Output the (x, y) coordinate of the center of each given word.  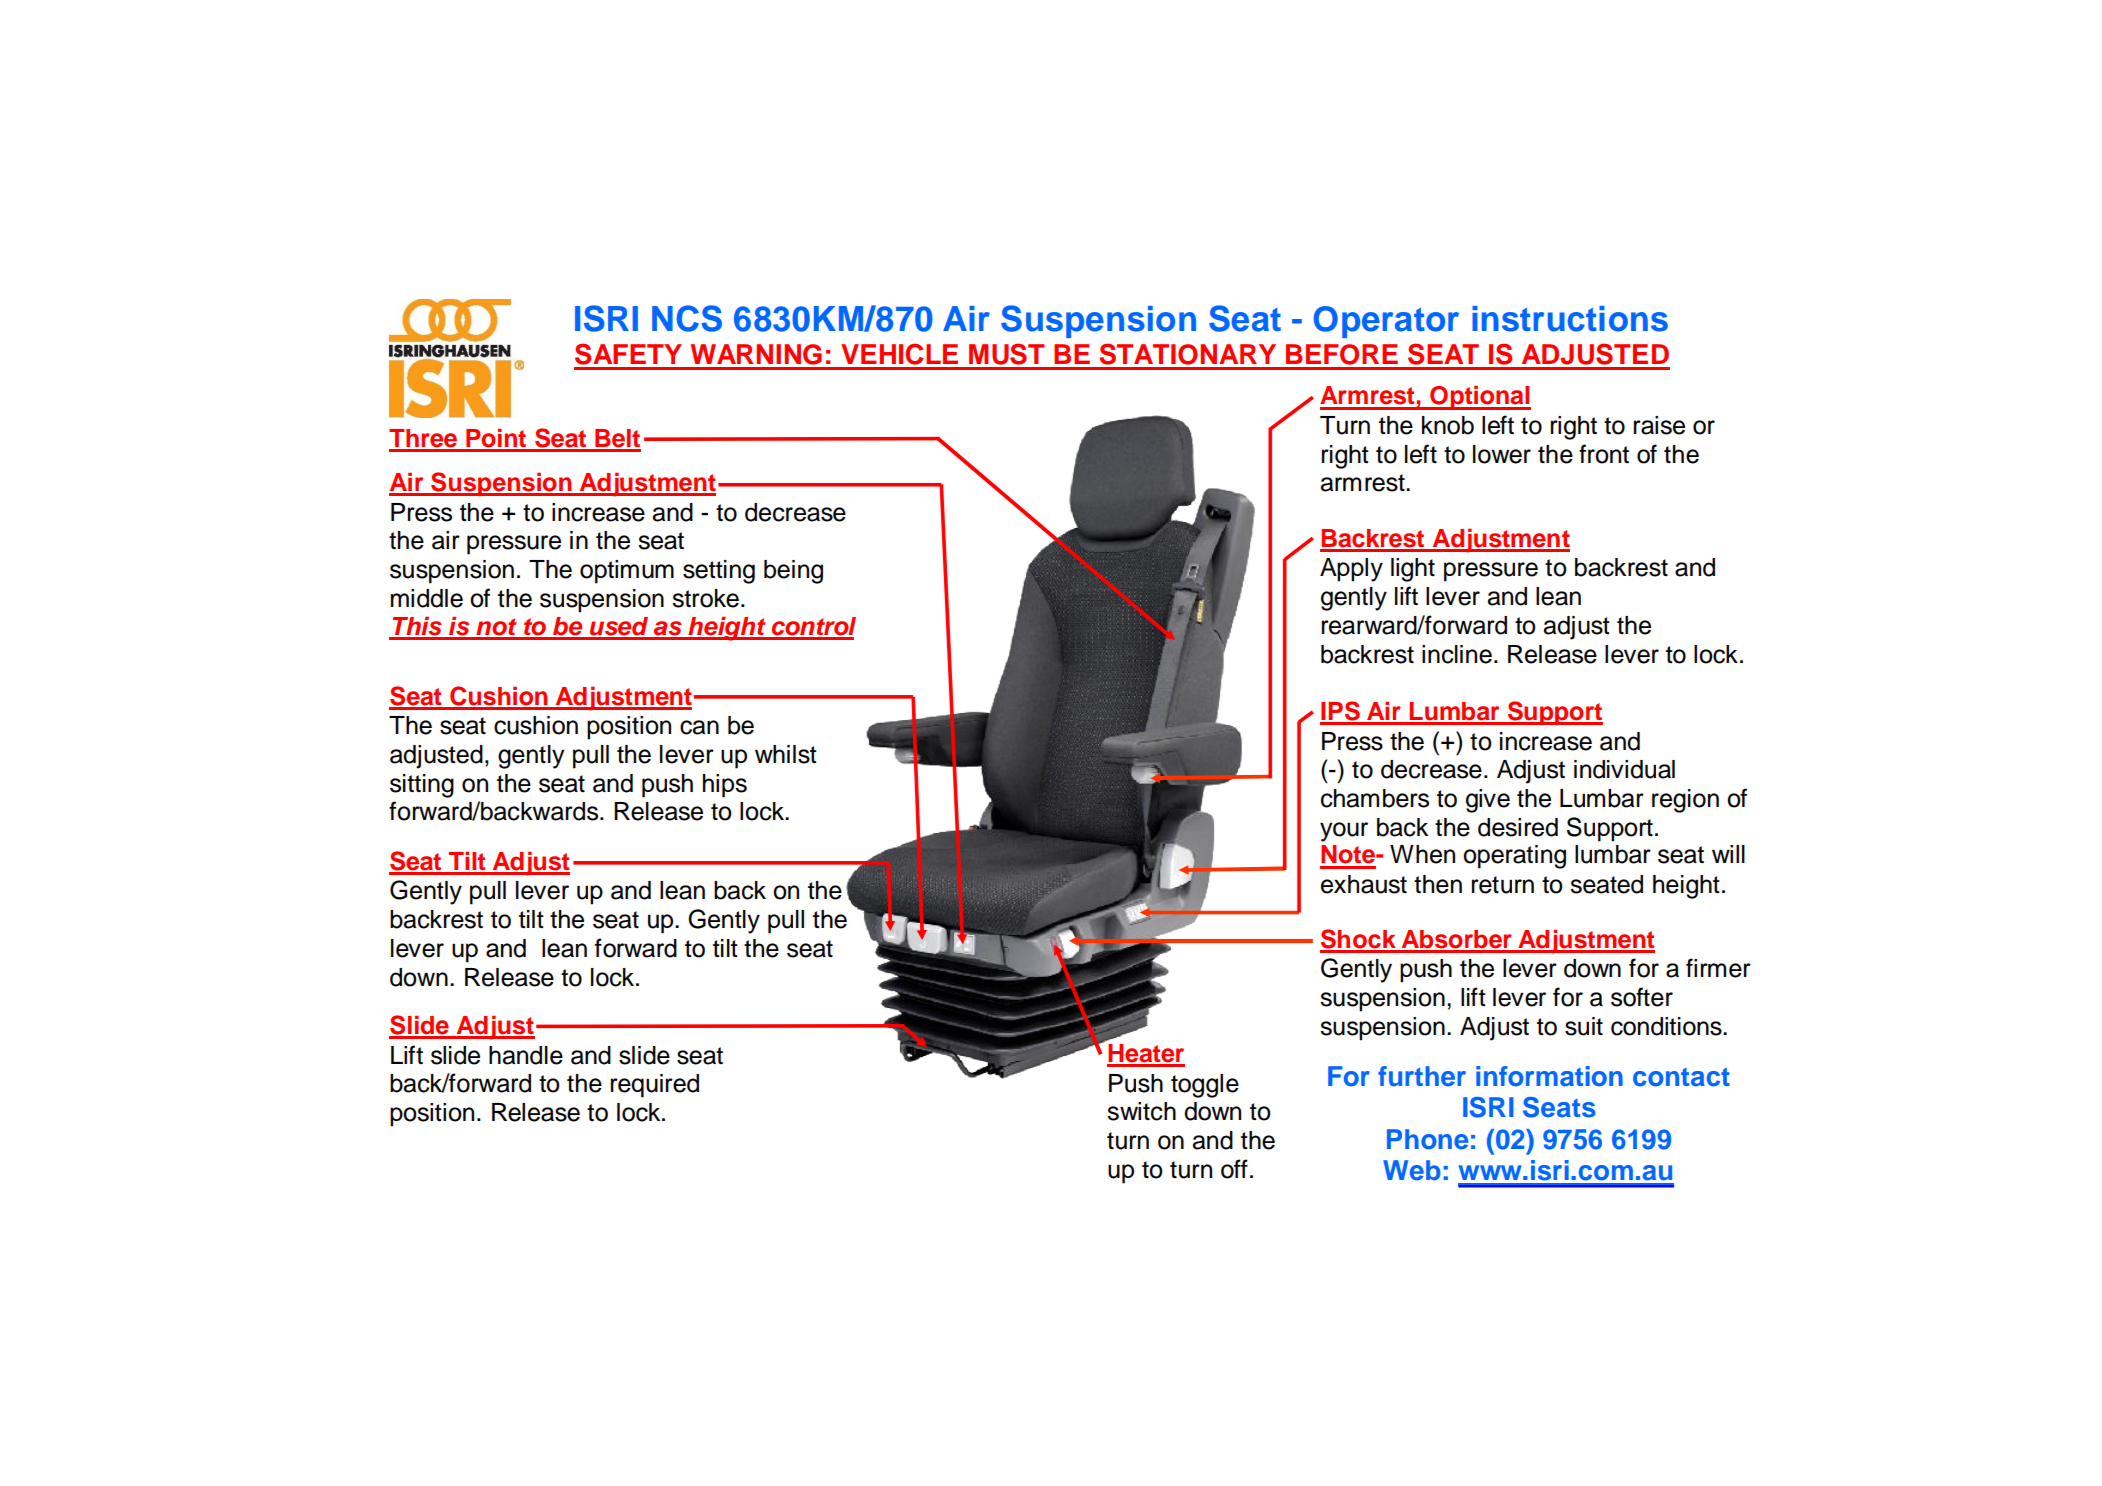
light (1413, 570)
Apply (1351, 570)
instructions (1570, 319)
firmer (1718, 968)
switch (1141, 1111)
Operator (1386, 322)
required (655, 1086)
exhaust (1364, 884)
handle (526, 1055)
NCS (687, 318)
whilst (786, 754)
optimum (627, 572)
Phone (1428, 1139)
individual (1624, 769)
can (699, 727)
